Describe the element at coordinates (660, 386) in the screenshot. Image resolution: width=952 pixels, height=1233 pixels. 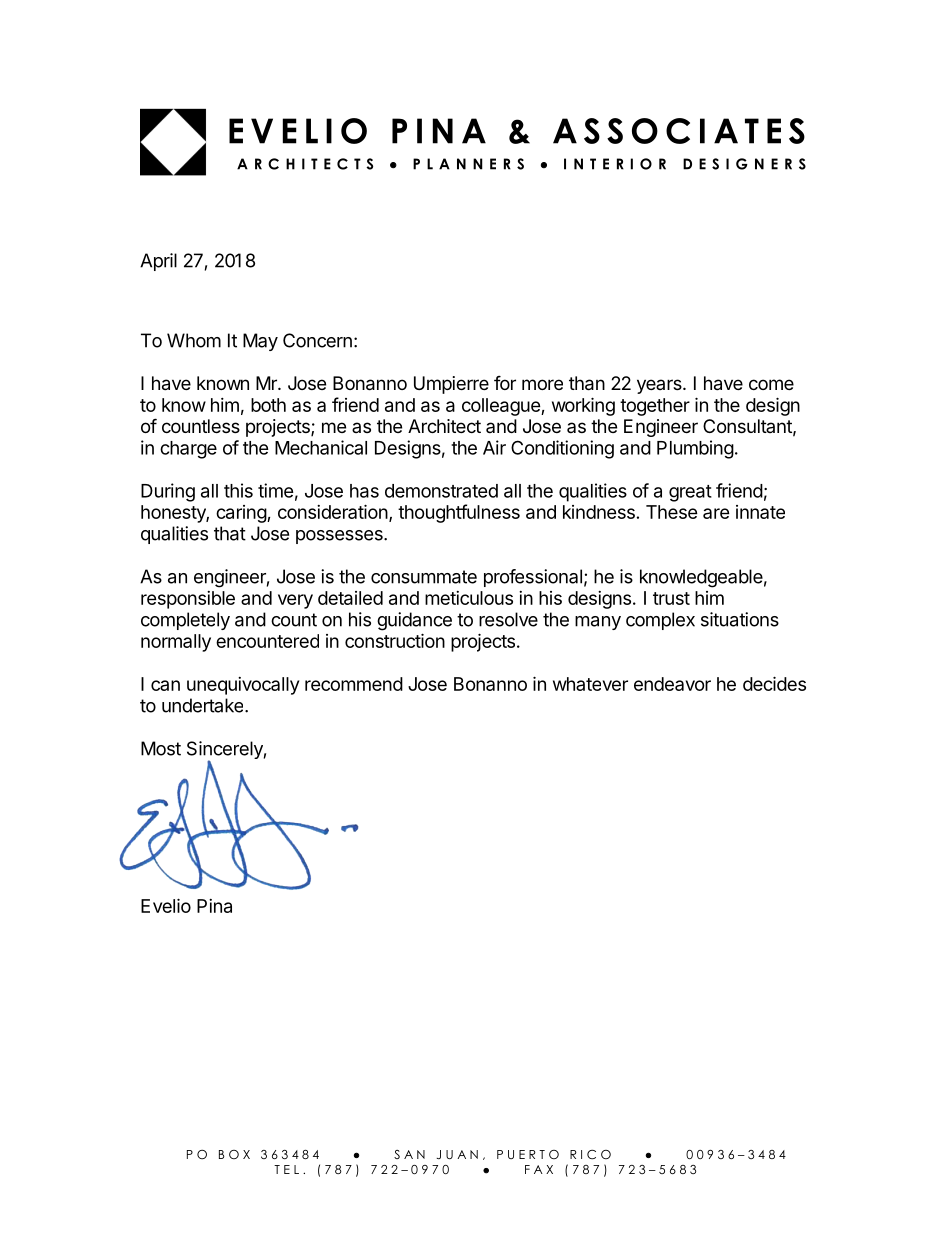
I see `years` at that location.
